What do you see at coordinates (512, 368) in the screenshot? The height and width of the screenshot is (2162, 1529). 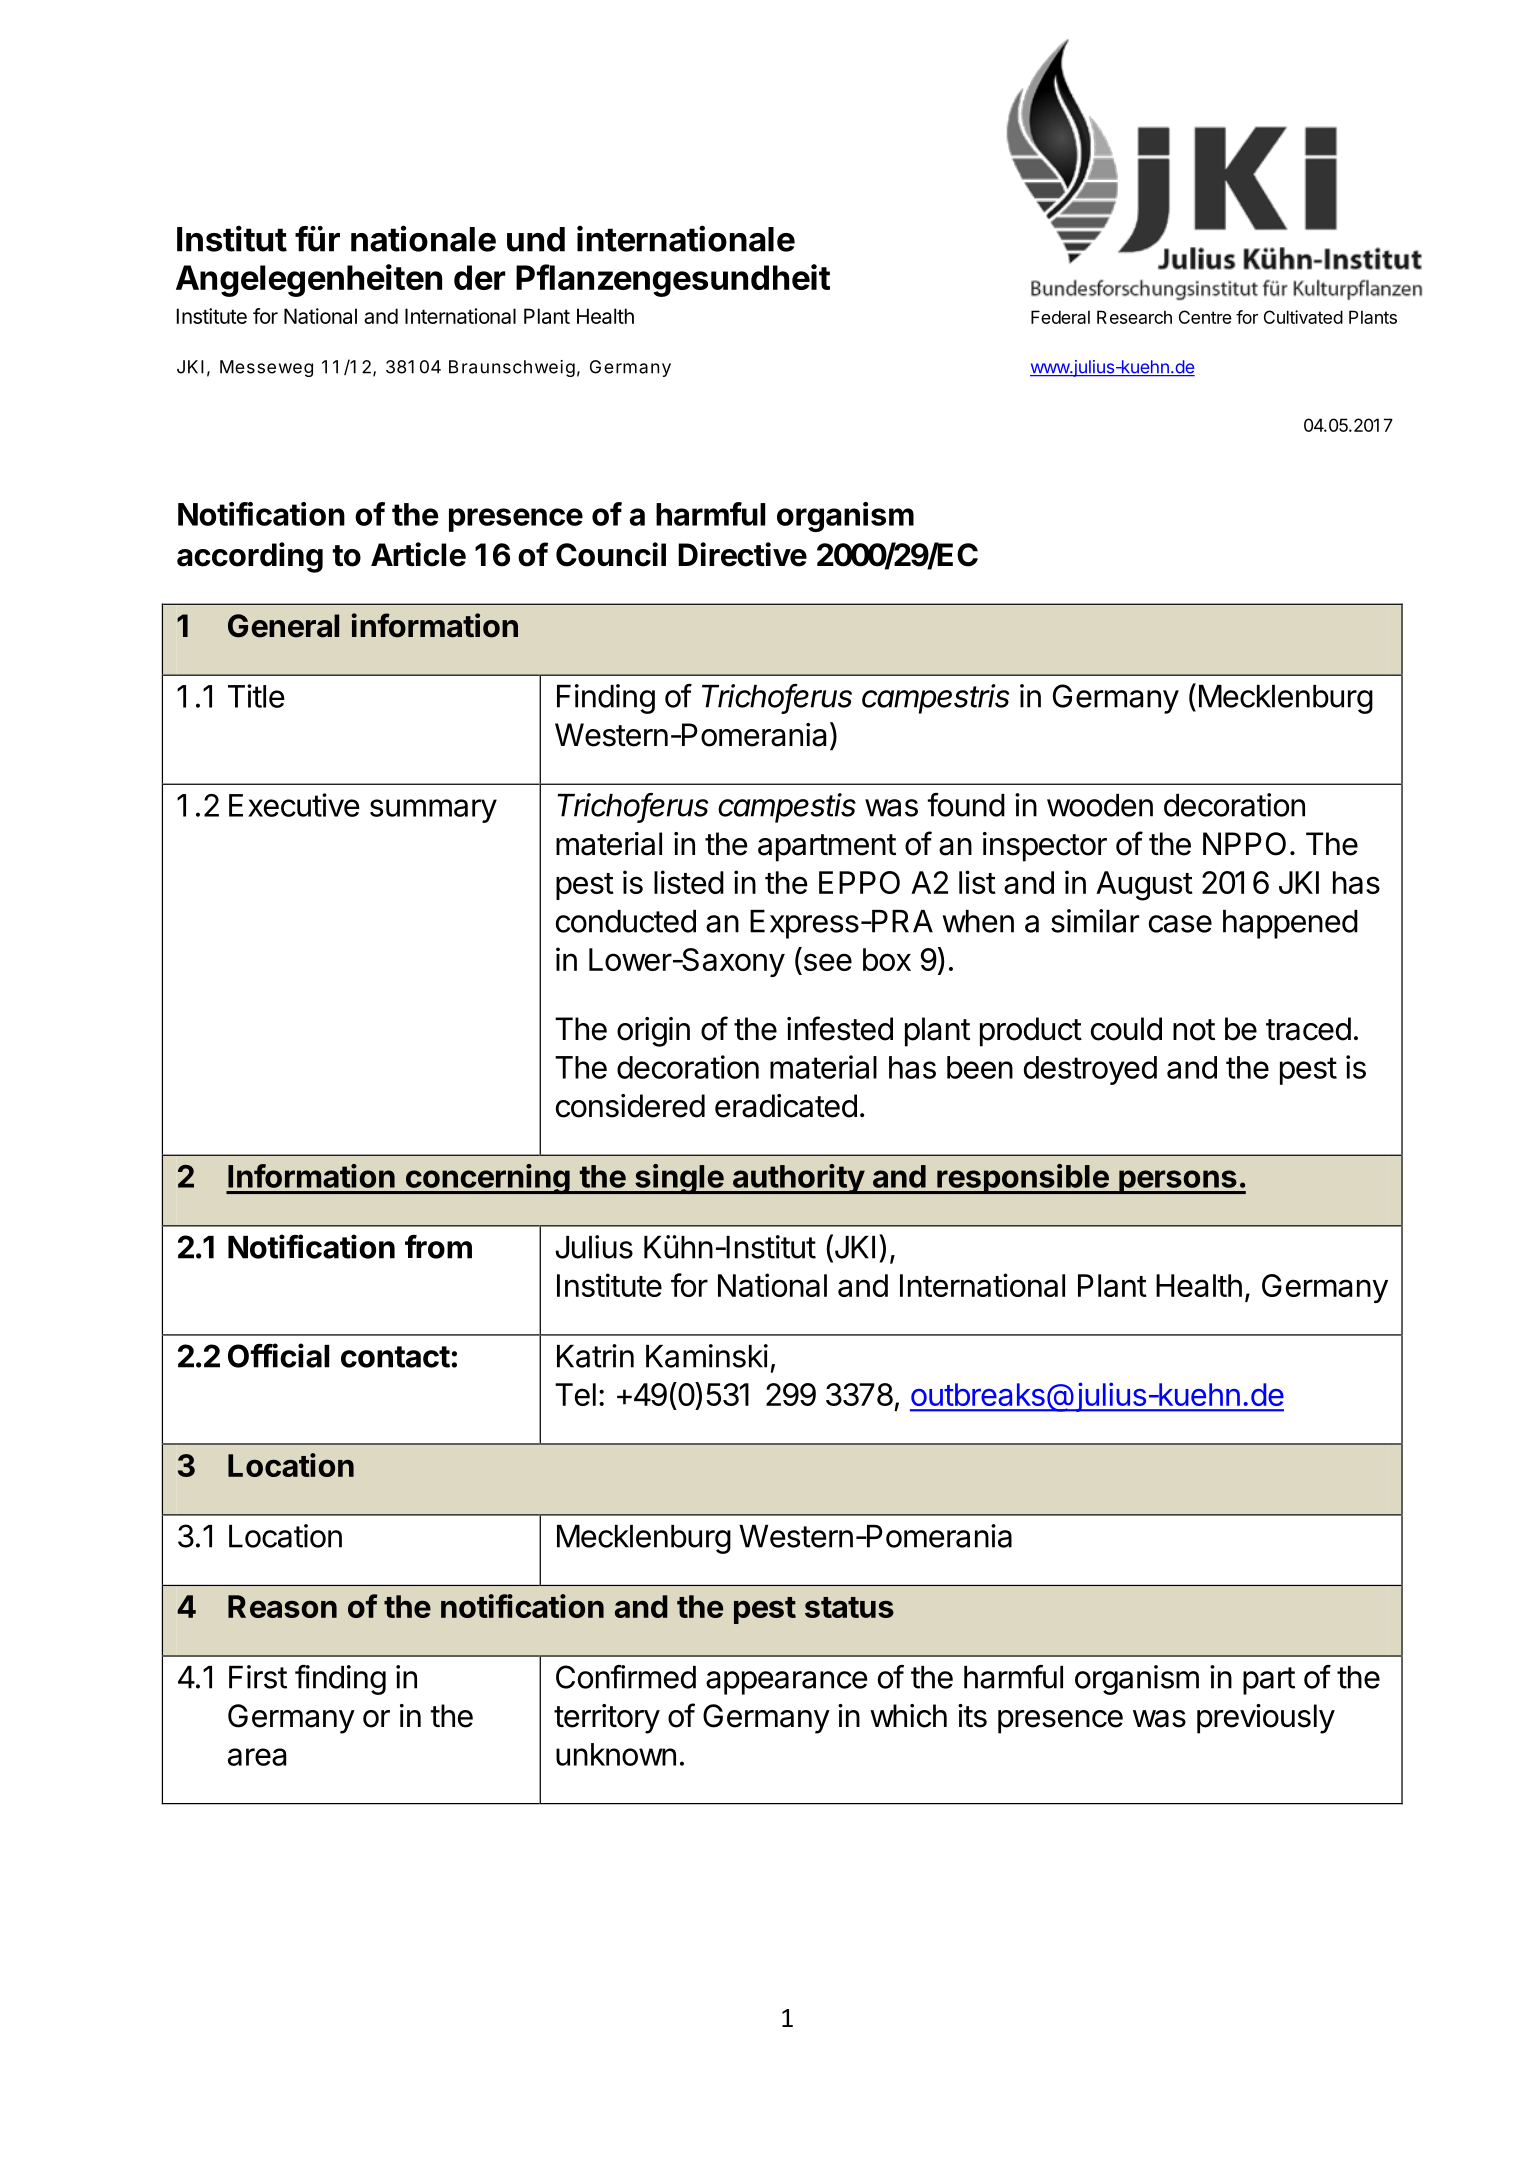 I see `Braunschweig` at bounding box center [512, 368].
